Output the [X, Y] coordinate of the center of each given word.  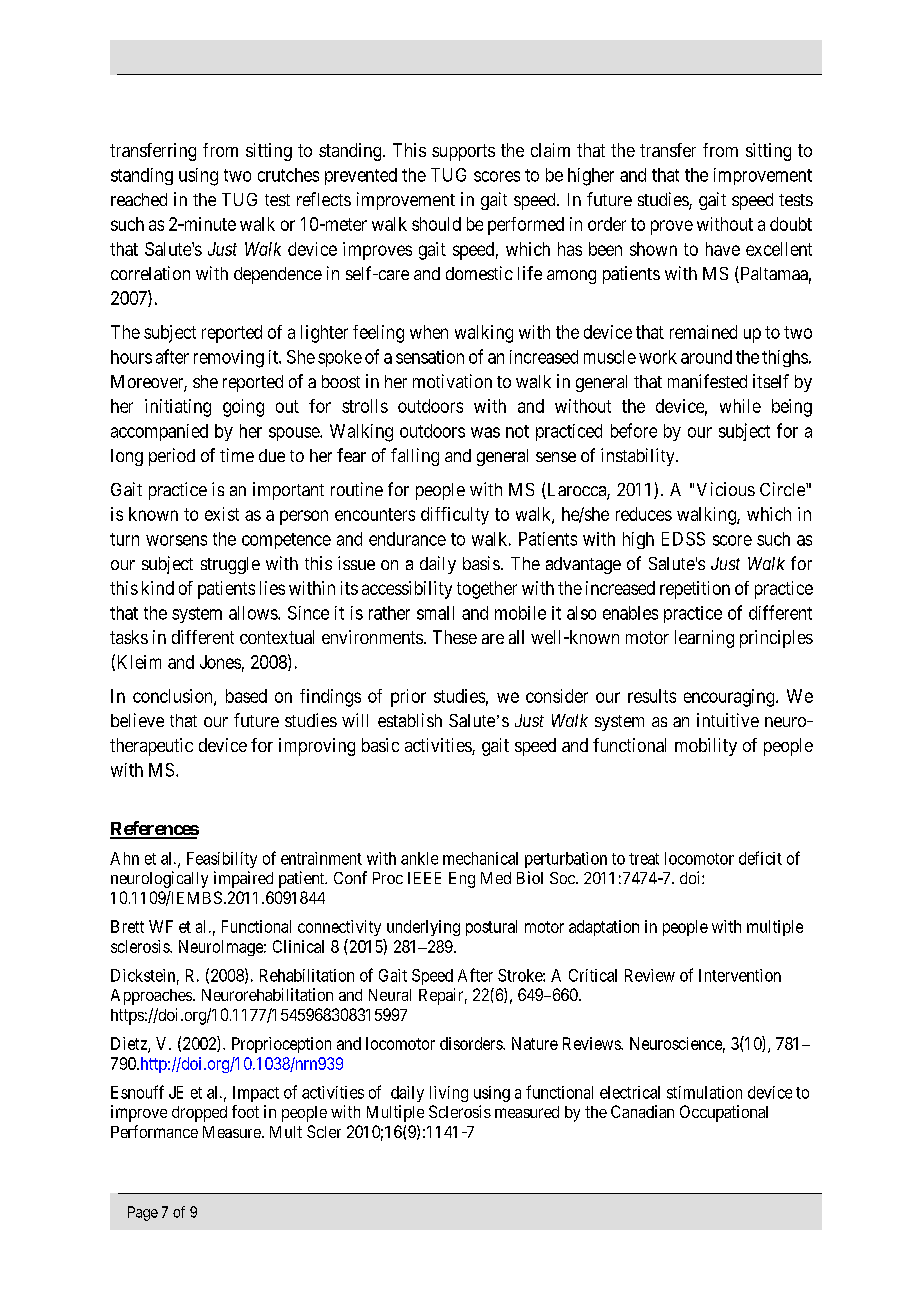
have [723, 249]
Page [143, 1213]
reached [139, 199]
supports [463, 152]
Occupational [724, 1113]
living [449, 1094]
